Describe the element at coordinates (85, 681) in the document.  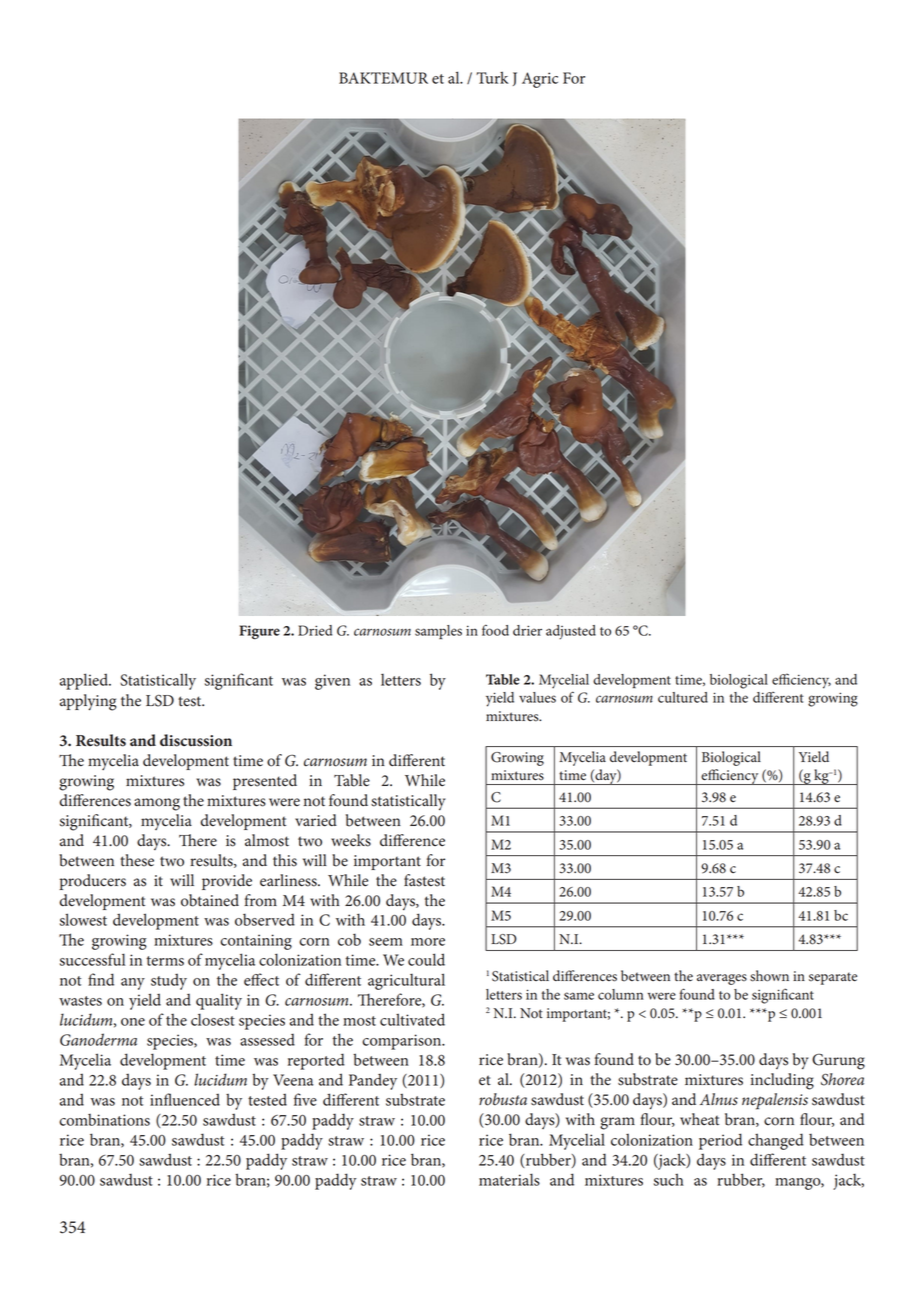
I see `applied` at that location.
